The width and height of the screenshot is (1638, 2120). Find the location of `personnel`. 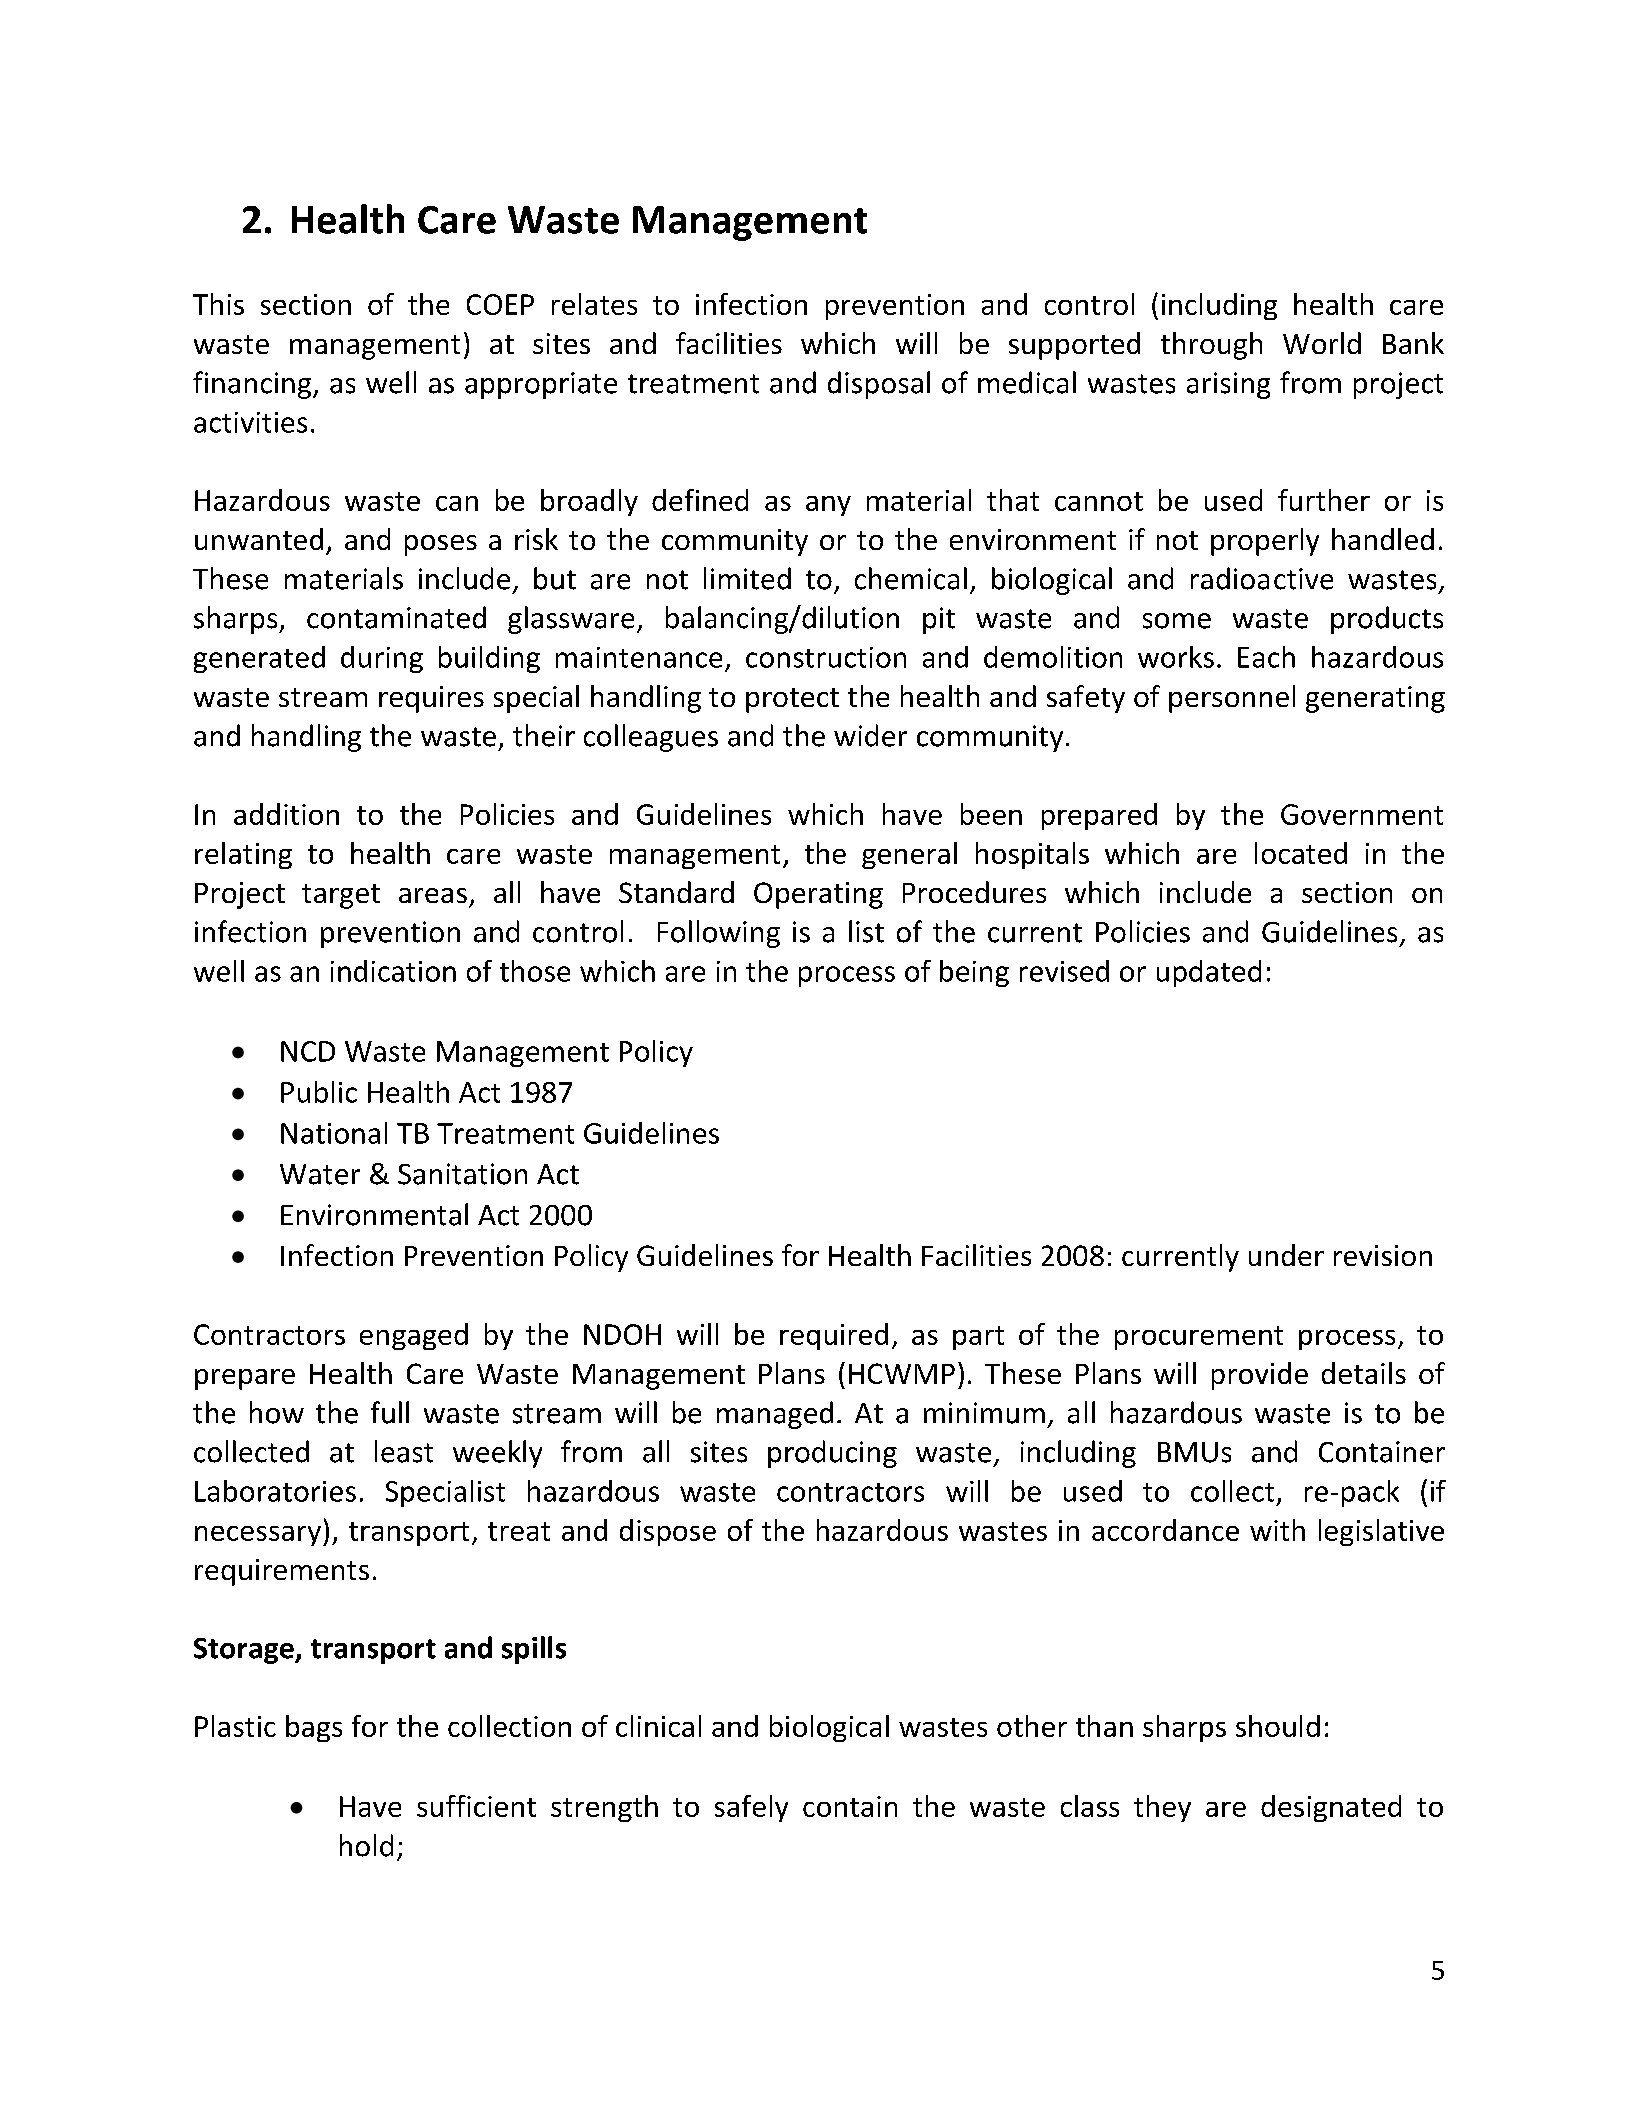

personnel is located at coordinates (1232, 699).
